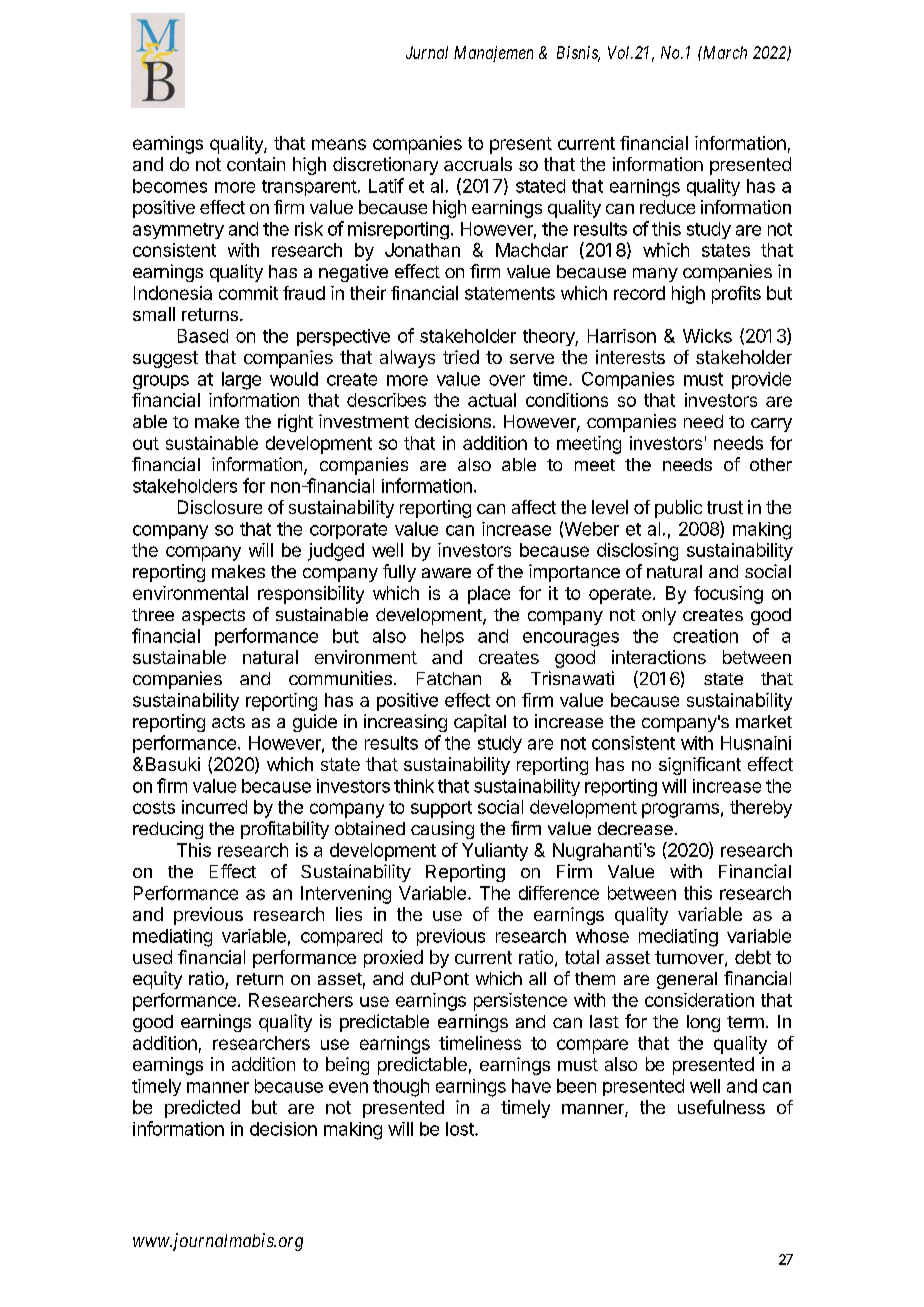 Image resolution: width=924 pixels, height=1307 pixels. Describe the element at coordinates (680, 810) in the screenshot. I see `programs` at that location.
